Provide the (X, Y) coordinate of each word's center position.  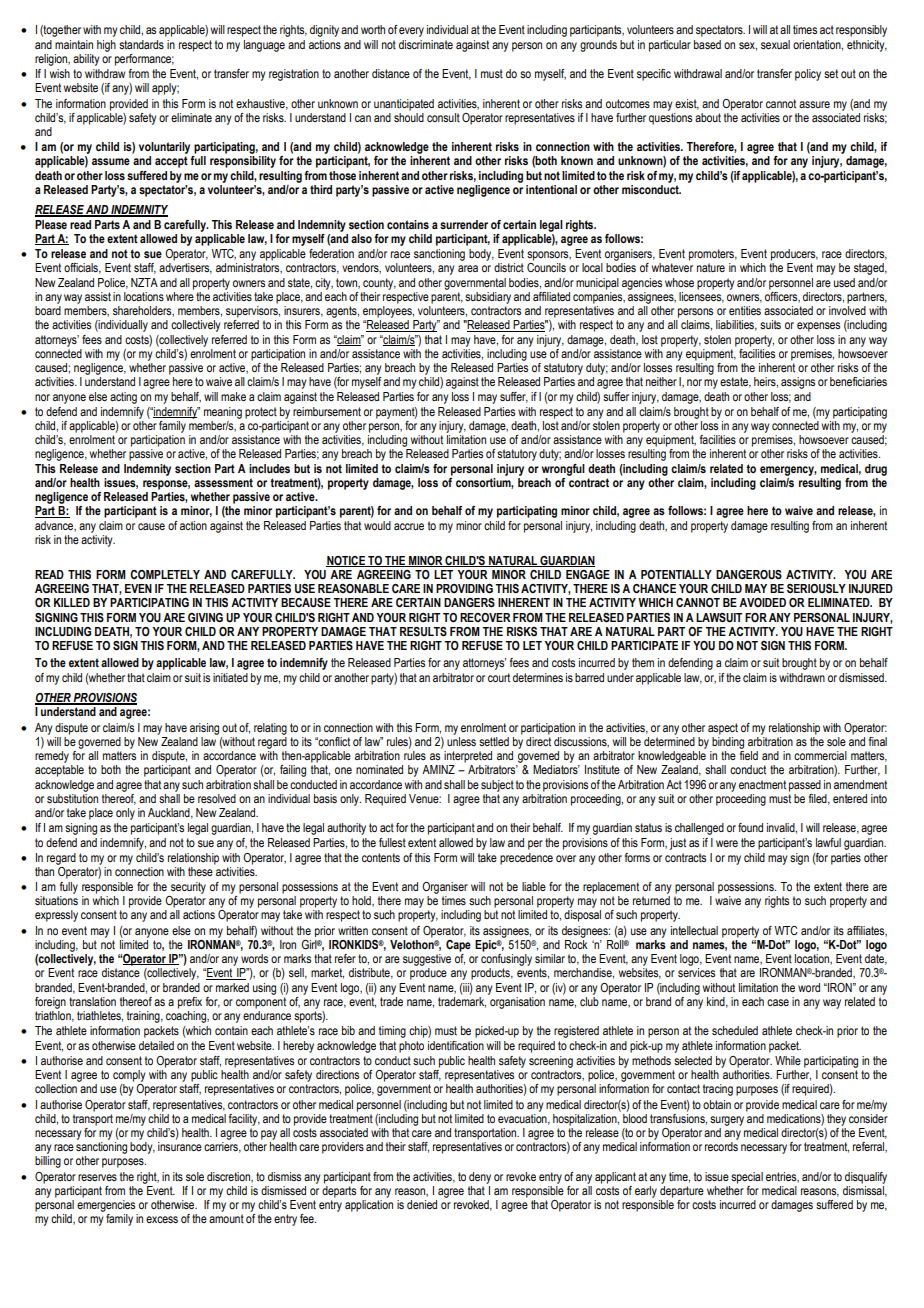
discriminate (426, 44)
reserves (97, 1177)
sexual (775, 44)
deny (480, 1178)
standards (141, 44)
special (747, 1178)
